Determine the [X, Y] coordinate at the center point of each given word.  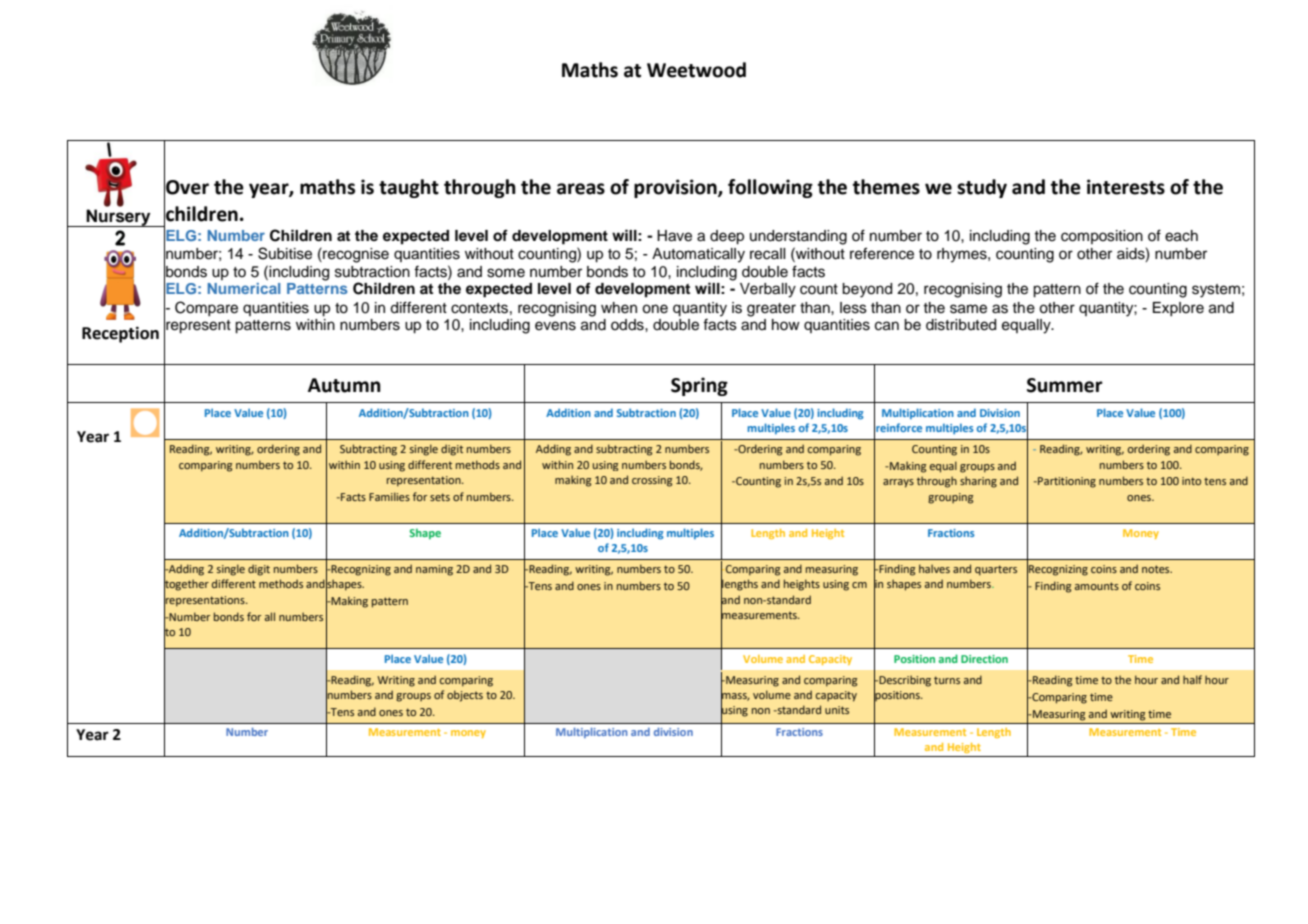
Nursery [119, 218]
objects [465, 696]
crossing [652, 481]
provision [676, 188]
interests [1126, 187]
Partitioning [1066, 482]
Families [389, 496]
